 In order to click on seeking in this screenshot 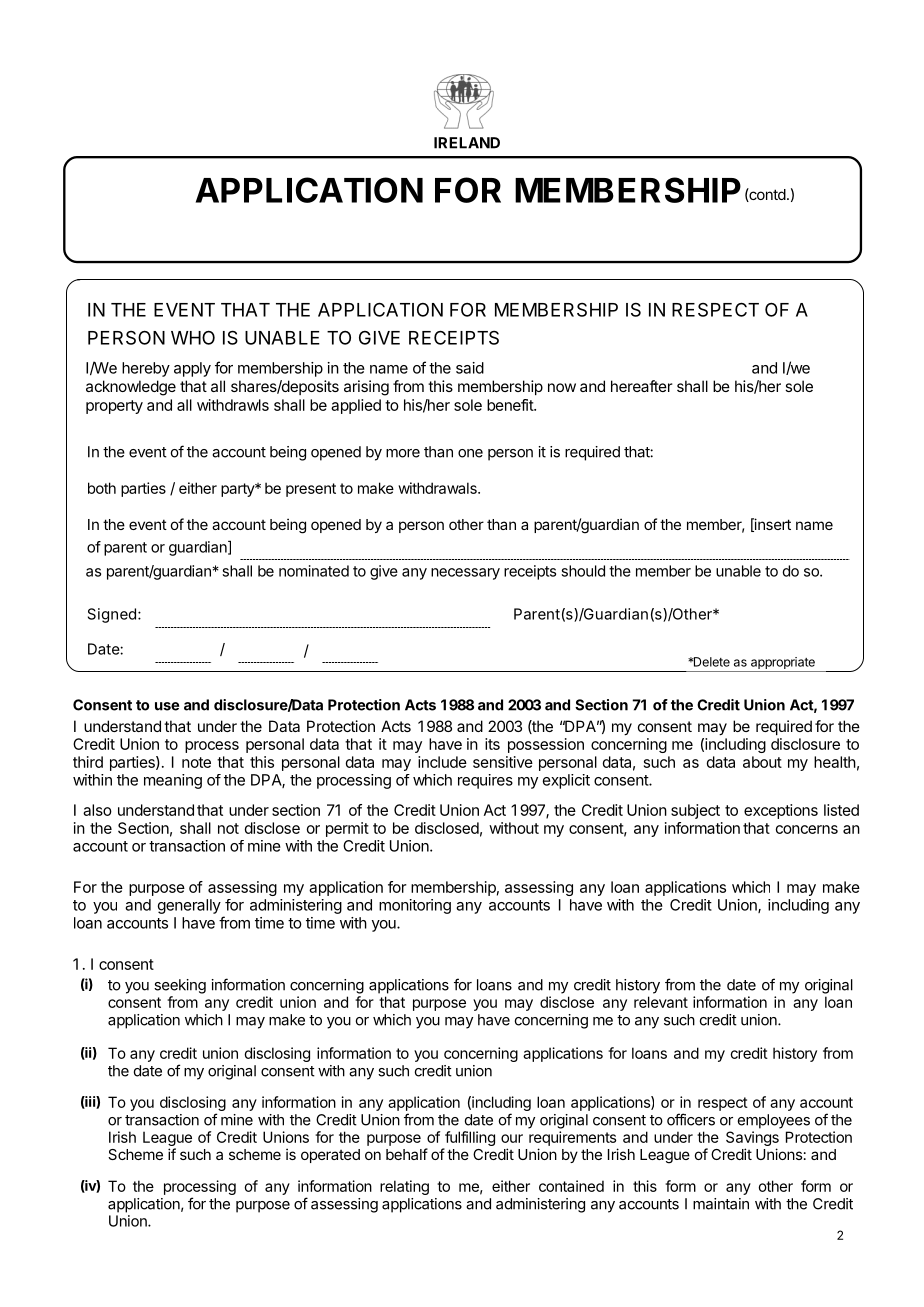, I will do `click(180, 986)`.
